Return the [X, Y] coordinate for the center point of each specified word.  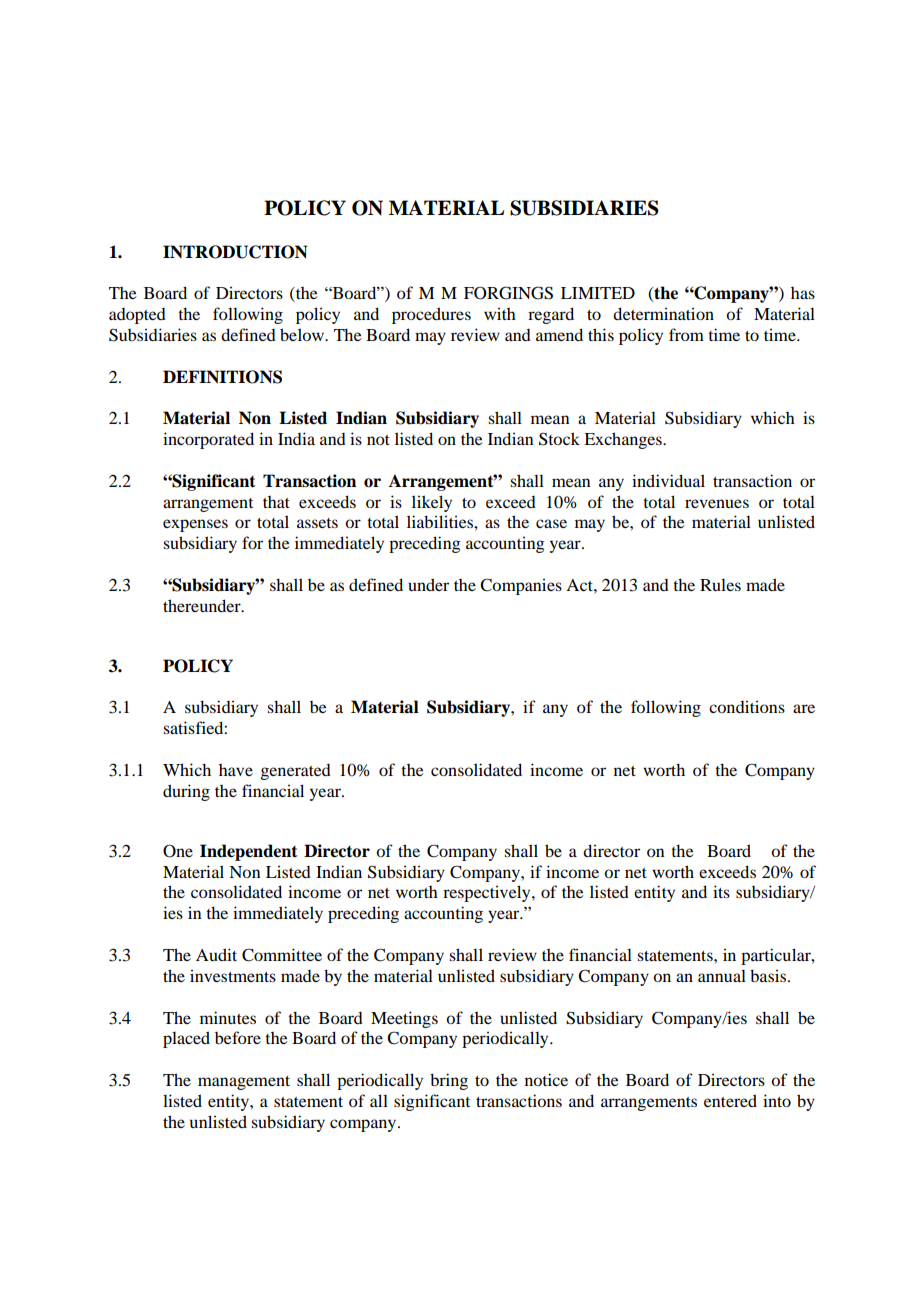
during [186, 792]
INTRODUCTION [235, 252]
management [244, 1083]
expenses [195, 525]
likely [432, 503]
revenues [717, 503]
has [803, 293]
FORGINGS [508, 293]
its [721, 891]
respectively [488, 893]
